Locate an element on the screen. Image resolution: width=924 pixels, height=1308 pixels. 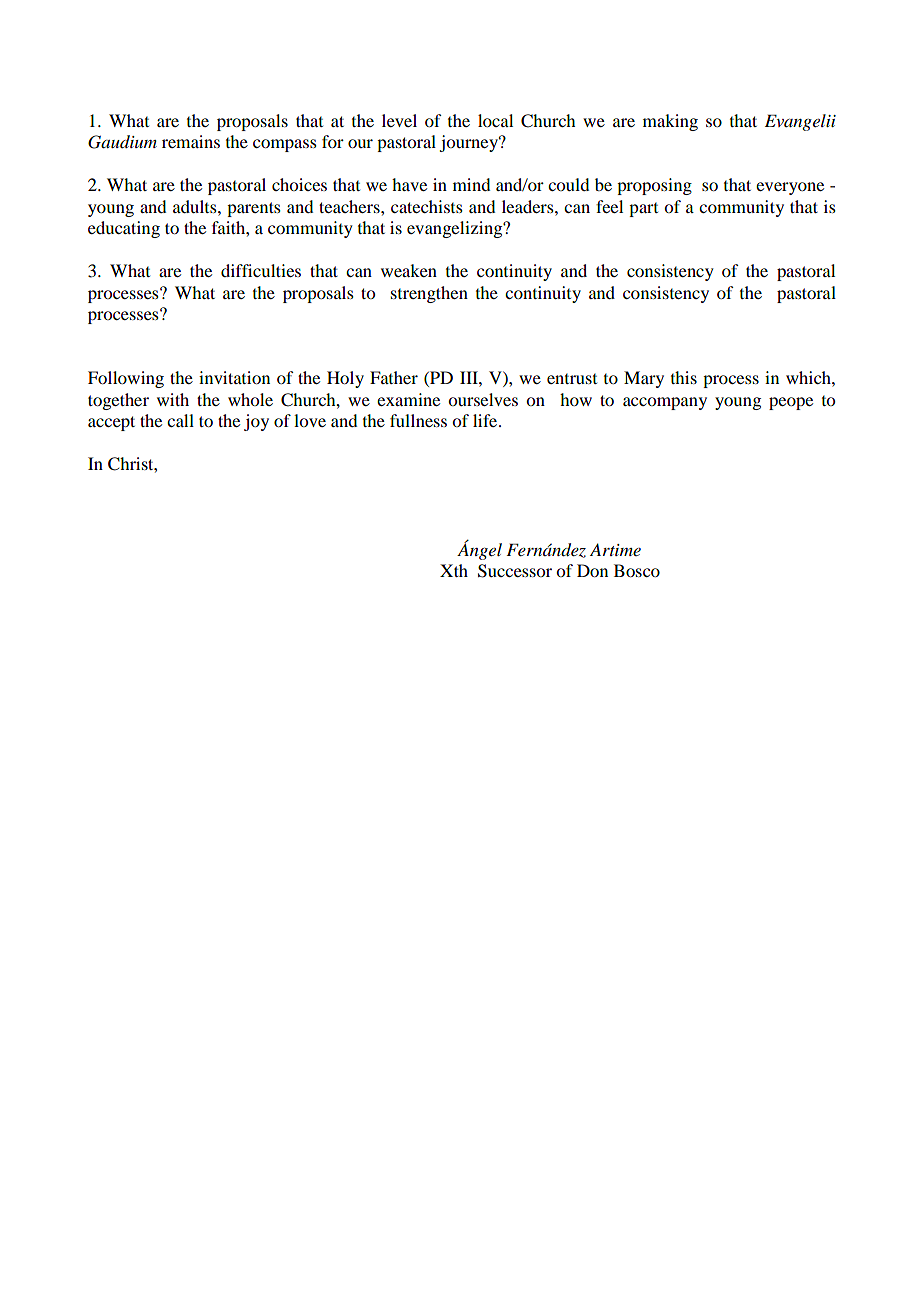
Bosco is located at coordinates (637, 570).
